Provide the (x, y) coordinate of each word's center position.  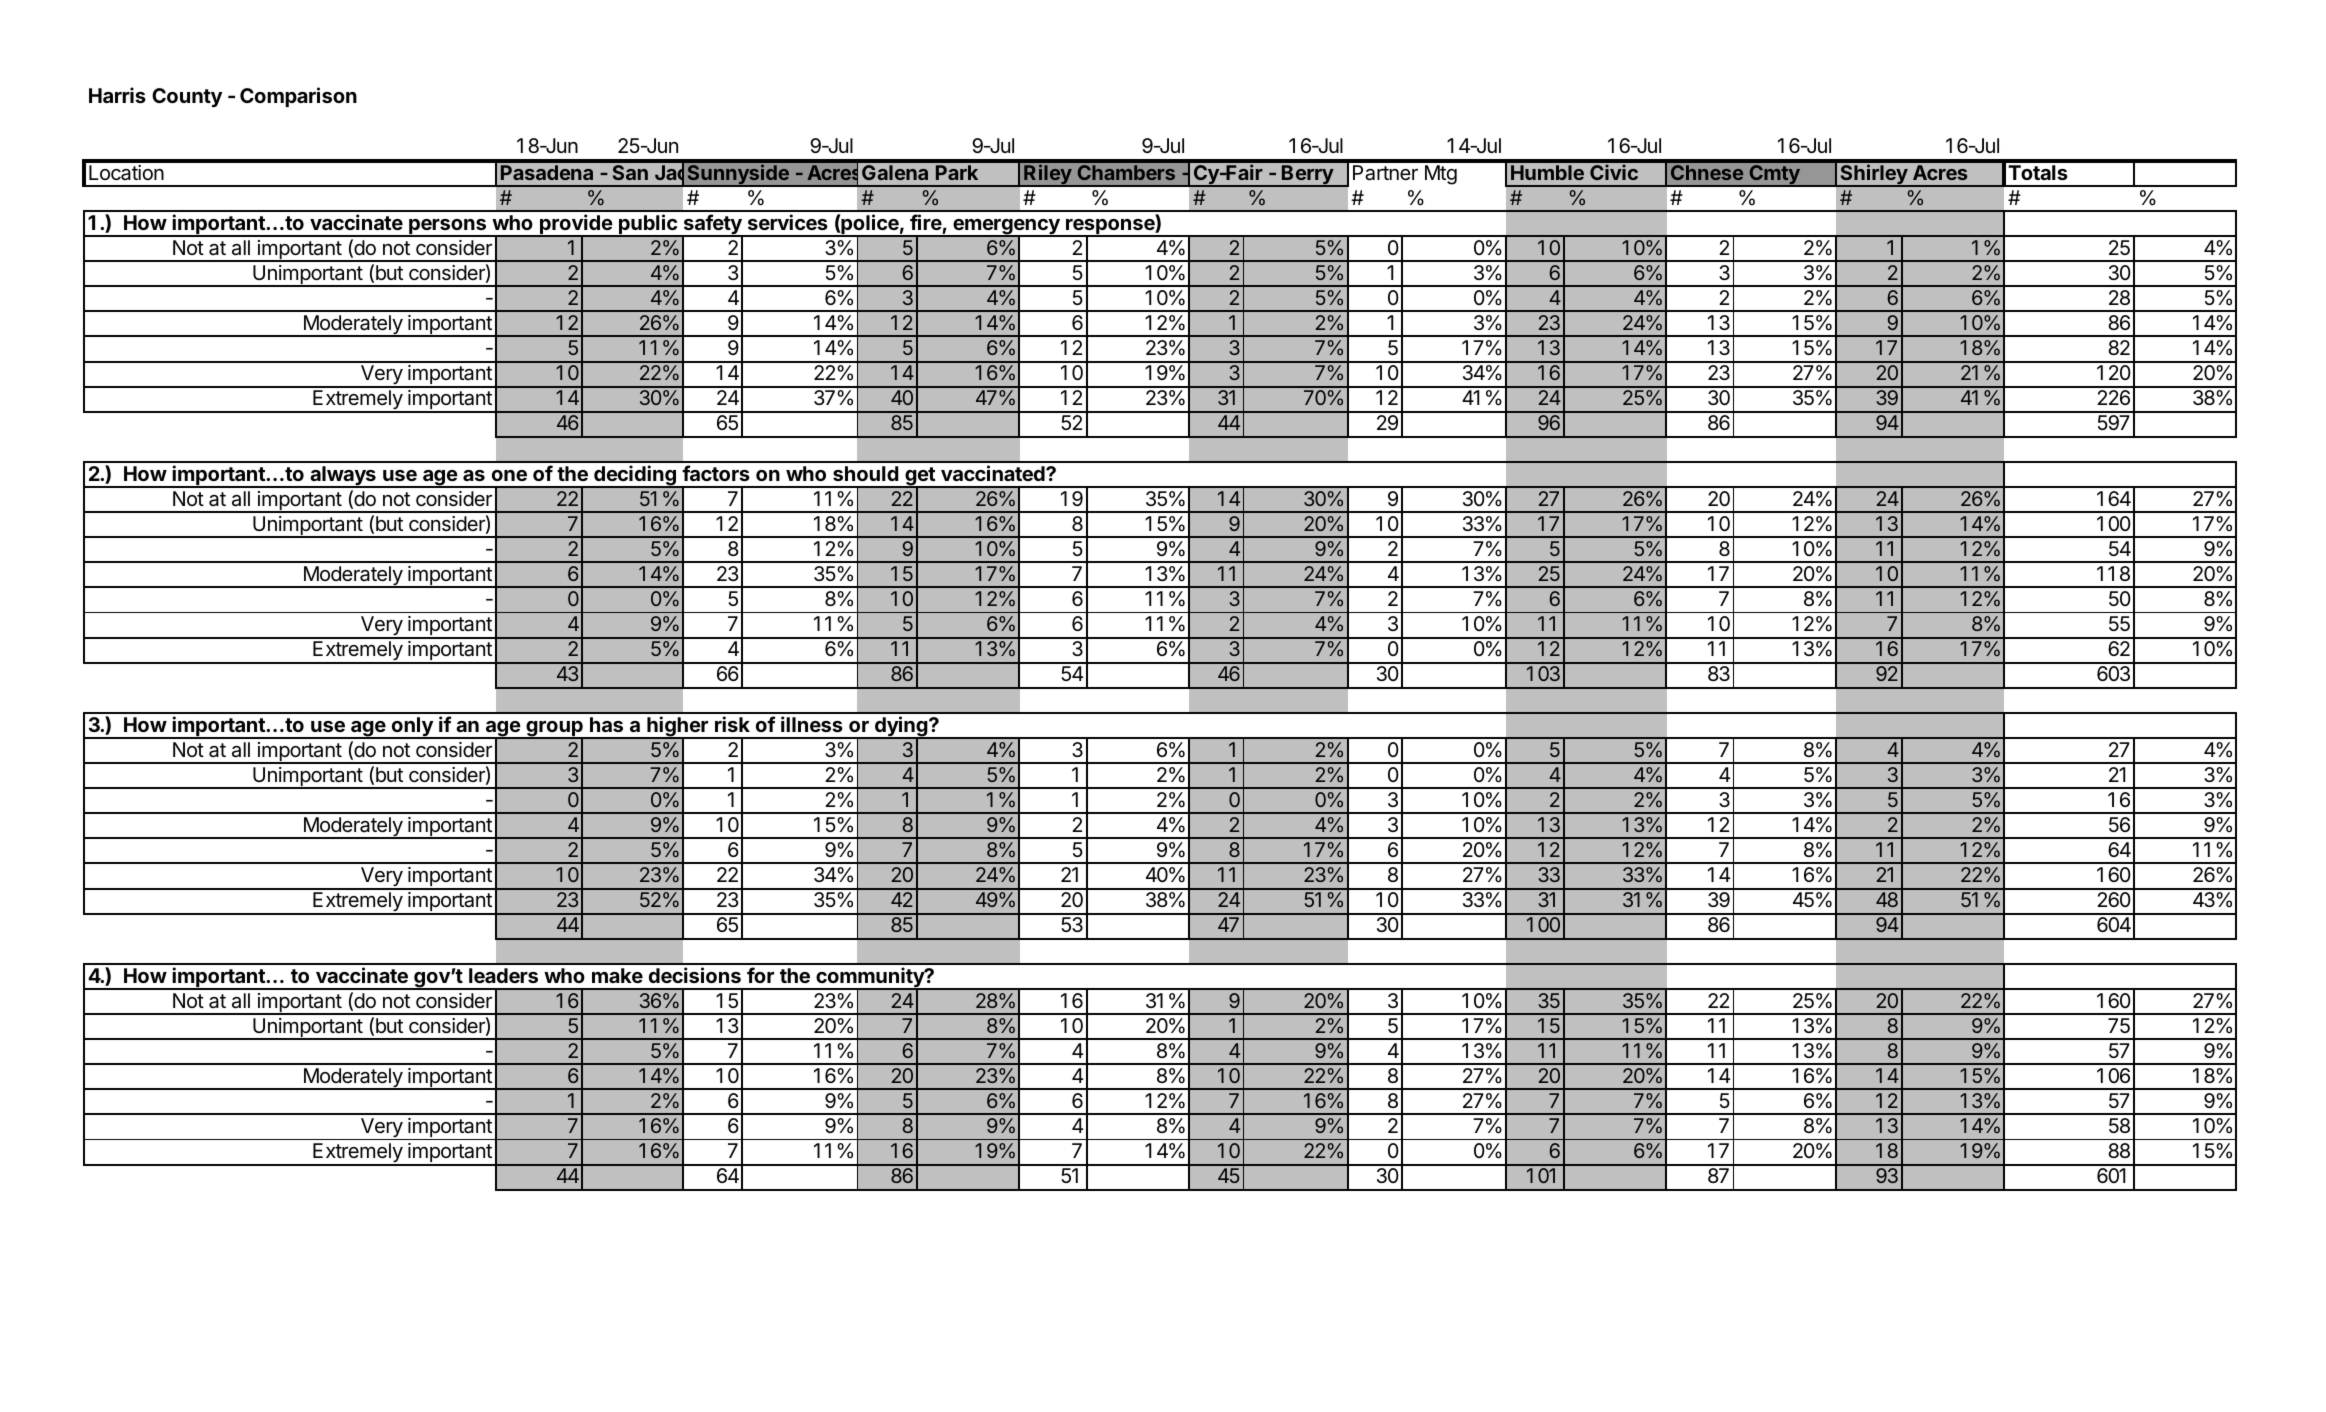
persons (448, 228)
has (606, 724)
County (187, 97)
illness (812, 724)
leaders (503, 975)
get (920, 477)
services (788, 222)
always (343, 477)
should (866, 473)
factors (716, 473)
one (509, 475)
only (412, 728)
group (554, 730)
